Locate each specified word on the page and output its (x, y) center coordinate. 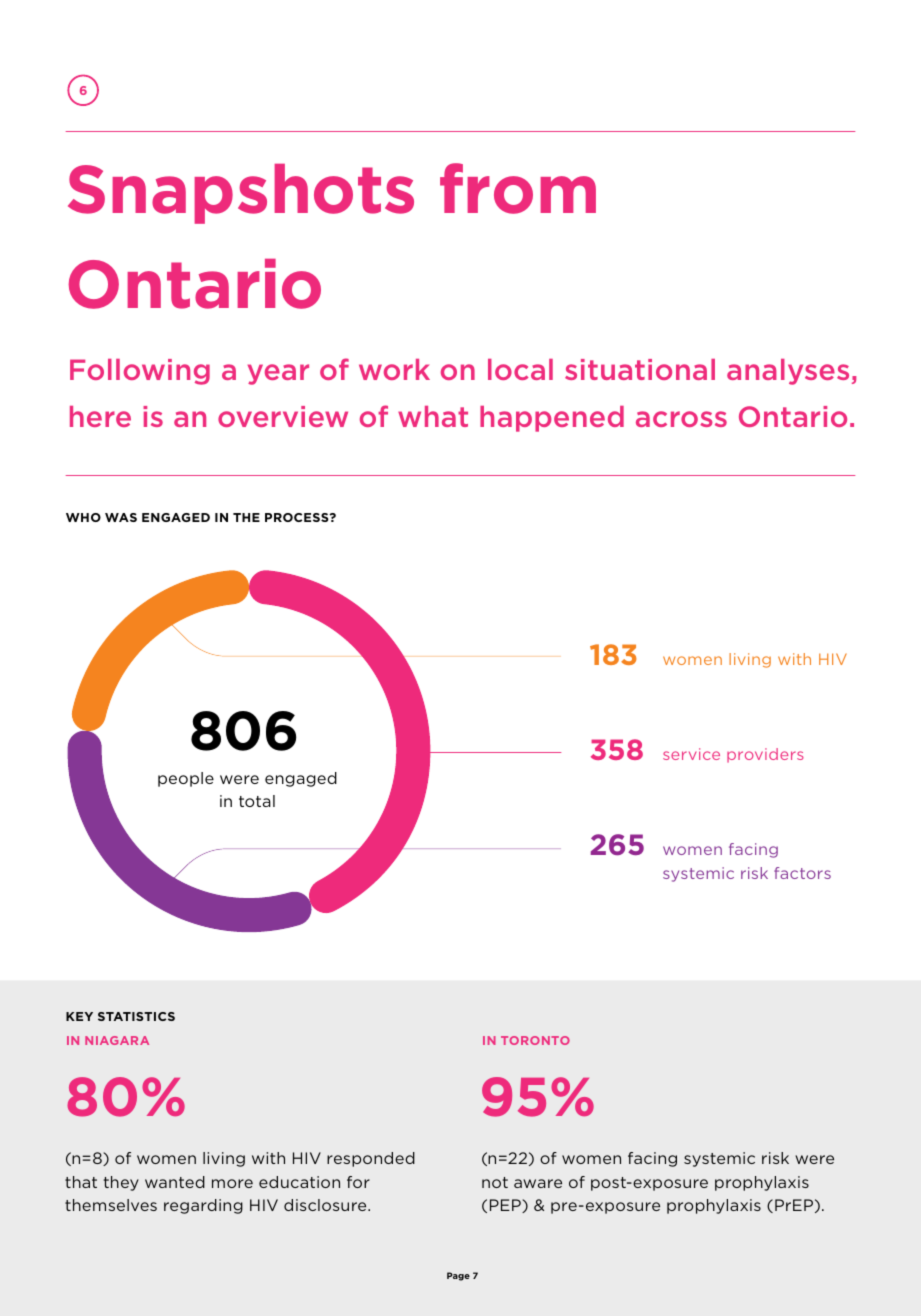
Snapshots (241, 194)
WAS (121, 517)
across (681, 419)
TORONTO (535, 1040)
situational (640, 369)
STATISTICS (136, 1016)
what (433, 416)
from (518, 188)
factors (802, 873)
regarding (203, 1206)
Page (458, 1276)
